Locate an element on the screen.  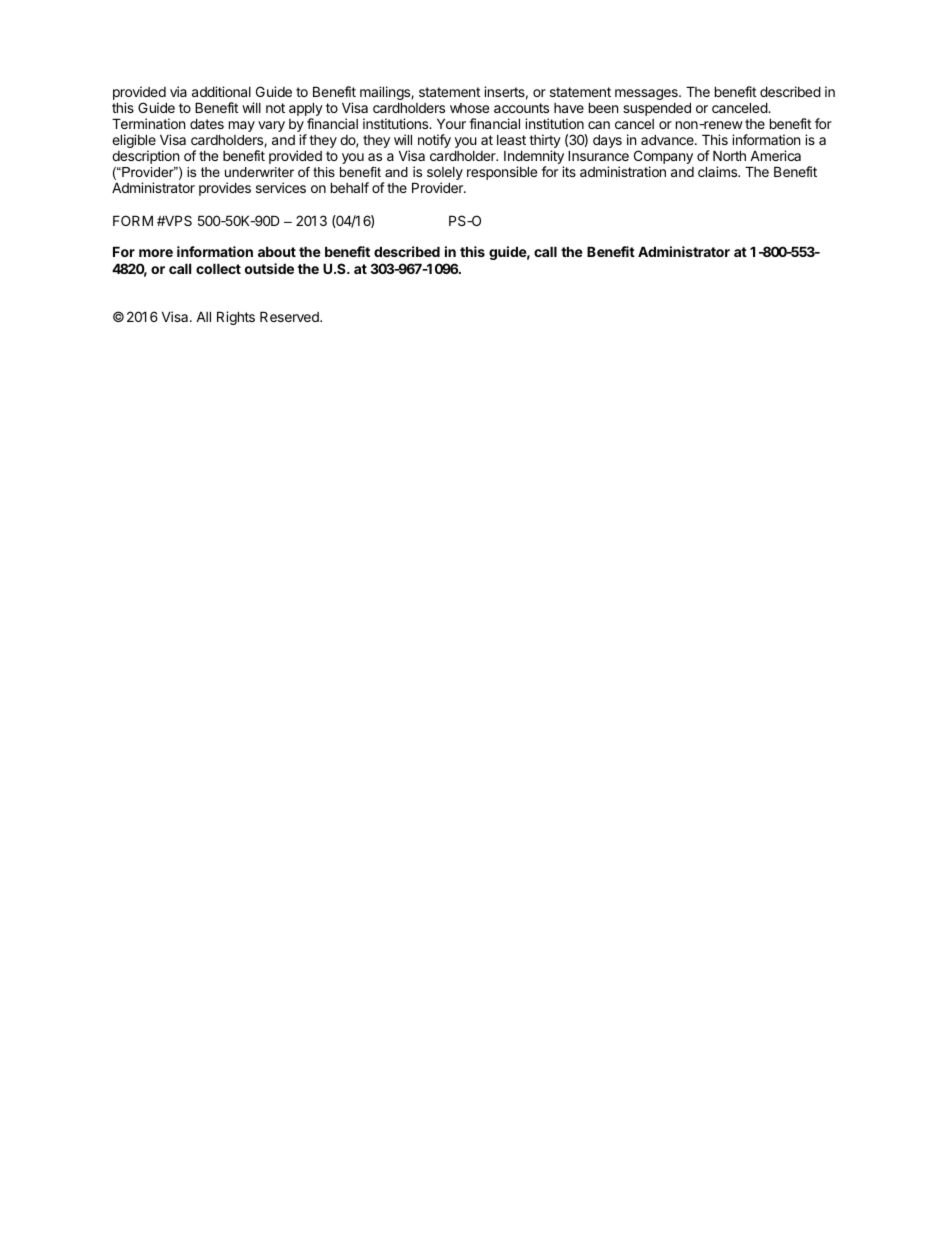
whose is located at coordinates (469, 108).
